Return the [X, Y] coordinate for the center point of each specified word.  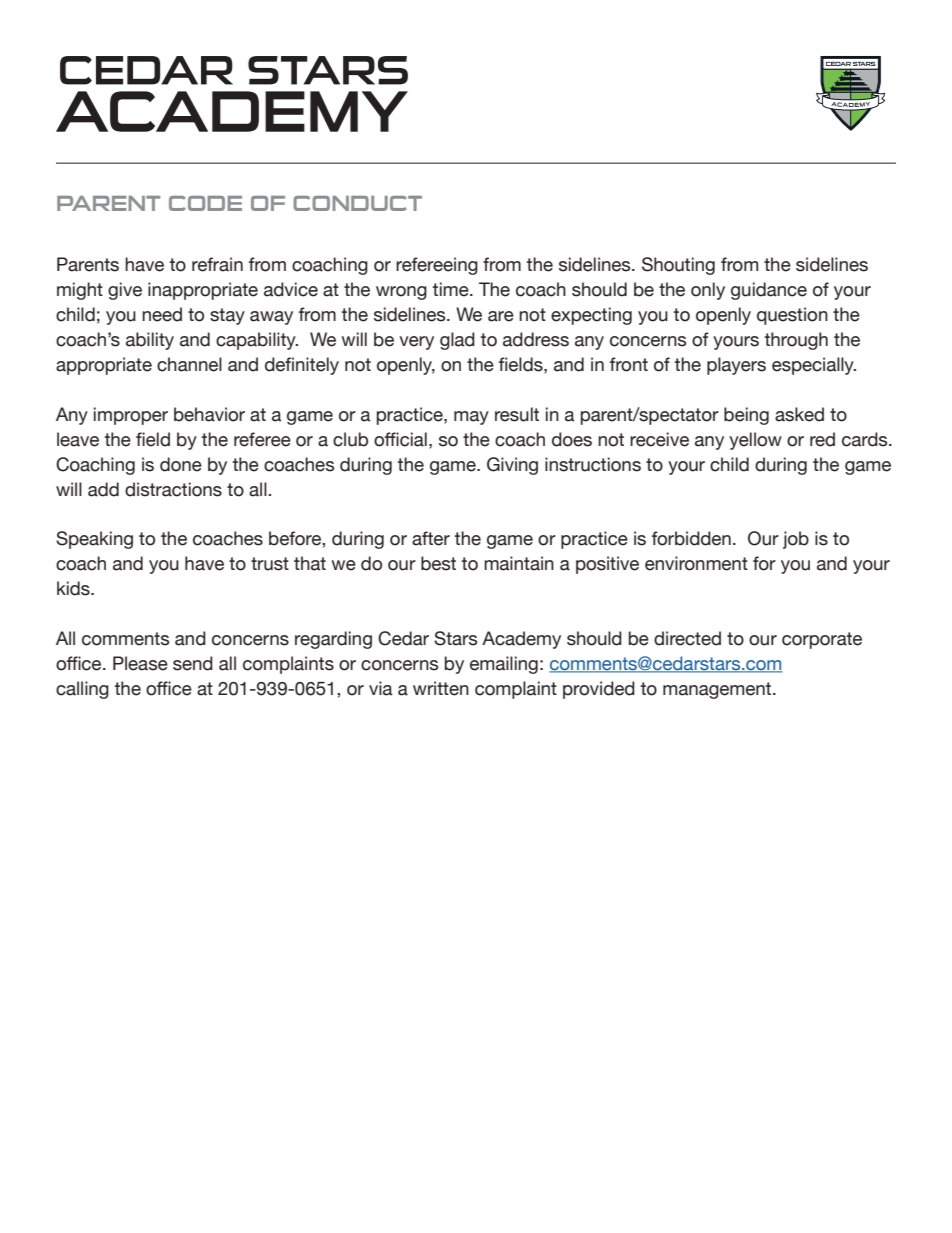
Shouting [678, 266]
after [431, 538]
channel [189, 364]
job [796, 540]
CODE [205, 203]
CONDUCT [358, 203]
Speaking [94, 540]
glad [457, 341]
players [736, 366]
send [193, 663]
